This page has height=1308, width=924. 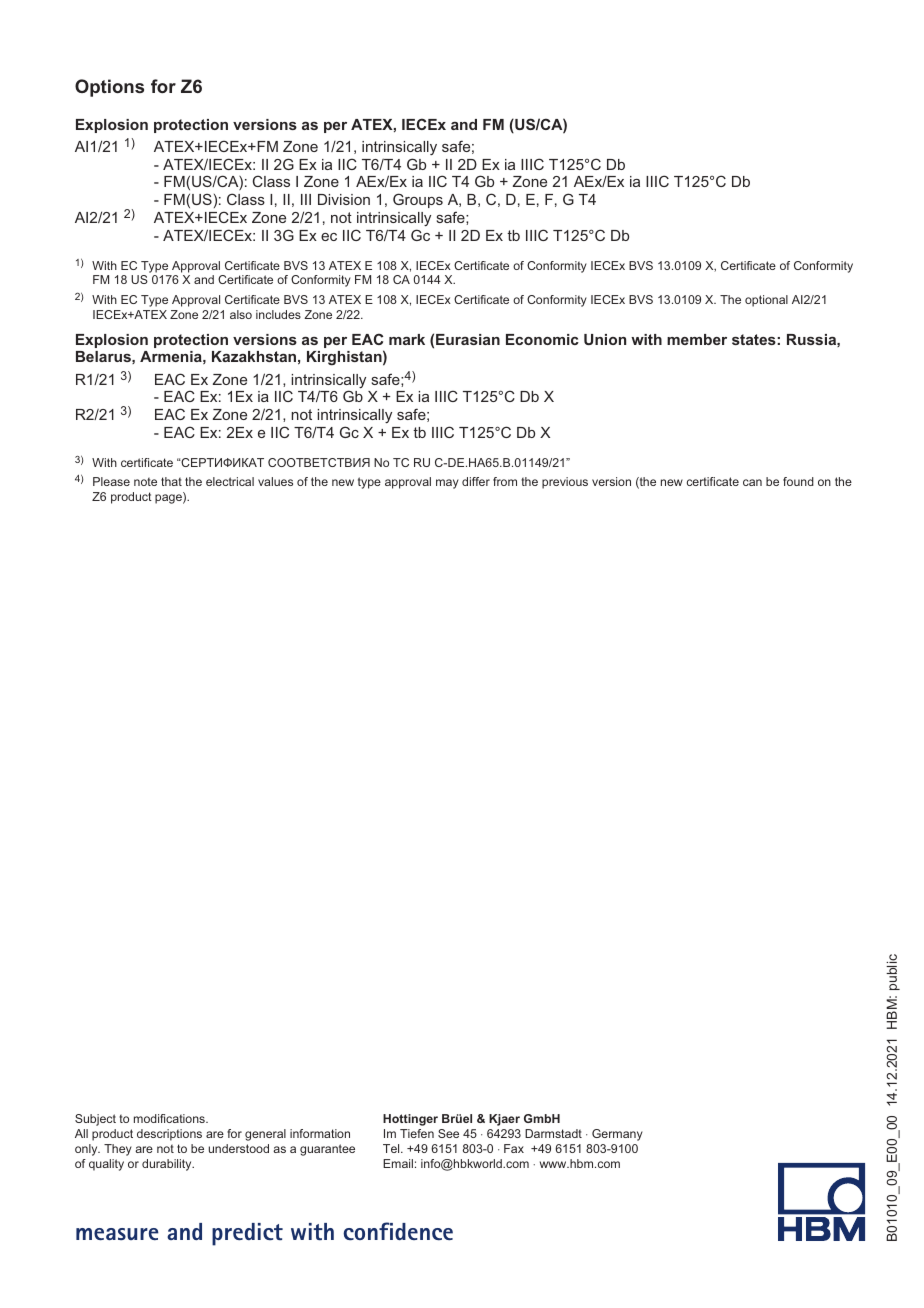 What do you see at coordinates (418, 200) in the page?
I see `Groups` at bounding box center [418, 200].
